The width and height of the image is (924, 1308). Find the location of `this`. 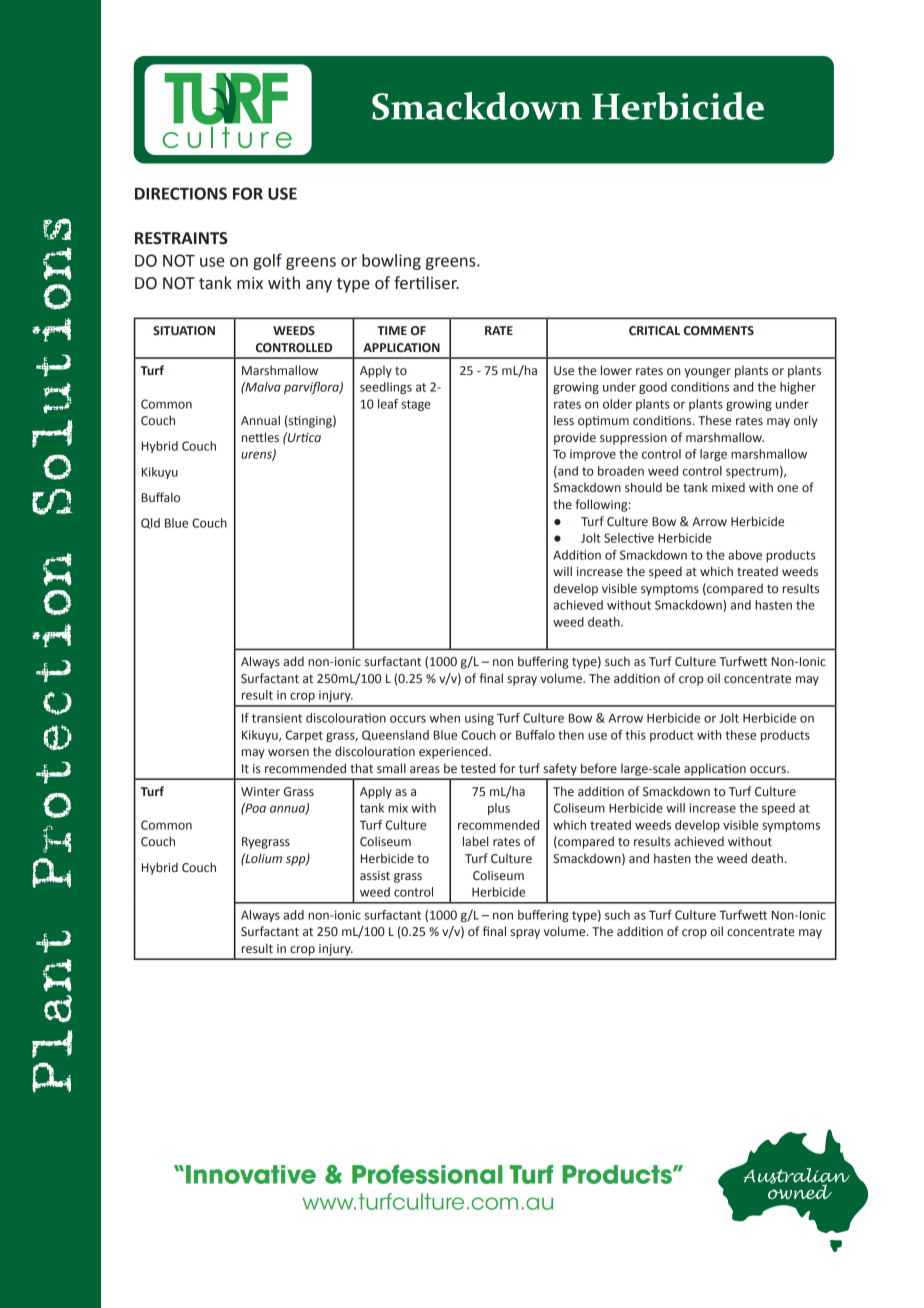

this is located at coordinates (635, 735).
